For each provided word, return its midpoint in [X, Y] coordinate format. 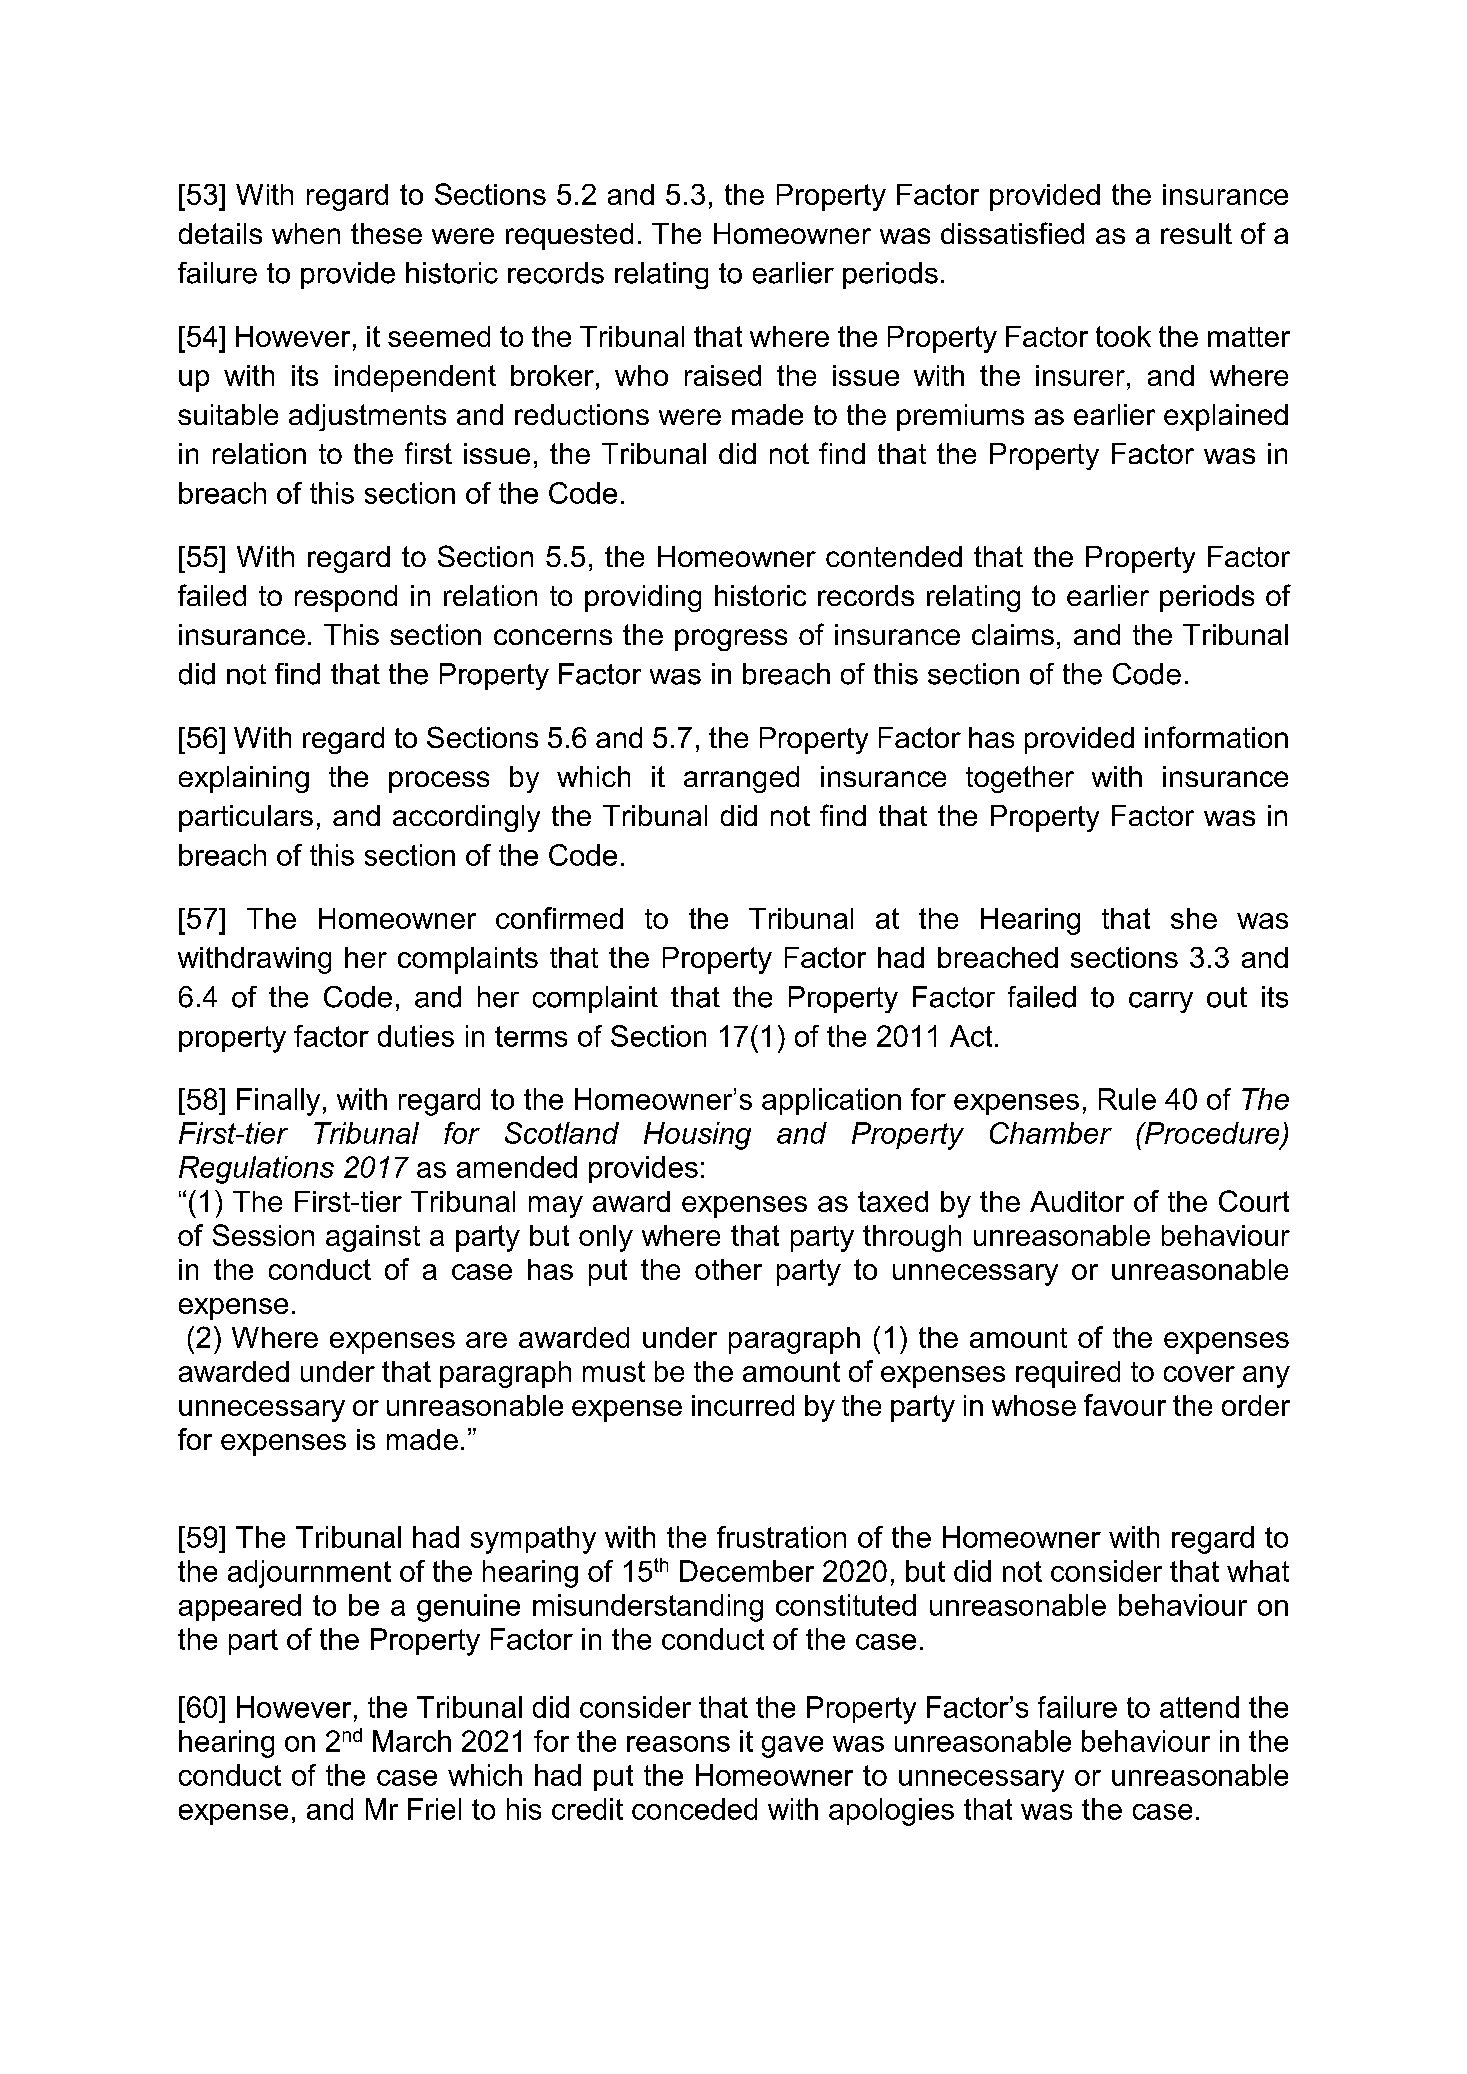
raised [723, 375]
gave [792, 1747]
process [439, 782]
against [373, 1238]
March [412, 1741]
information [1216, 737]
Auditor [1077, 1201]
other [728, 1269]
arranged [741, 779]
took [1123, 336]
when [306, 233]
